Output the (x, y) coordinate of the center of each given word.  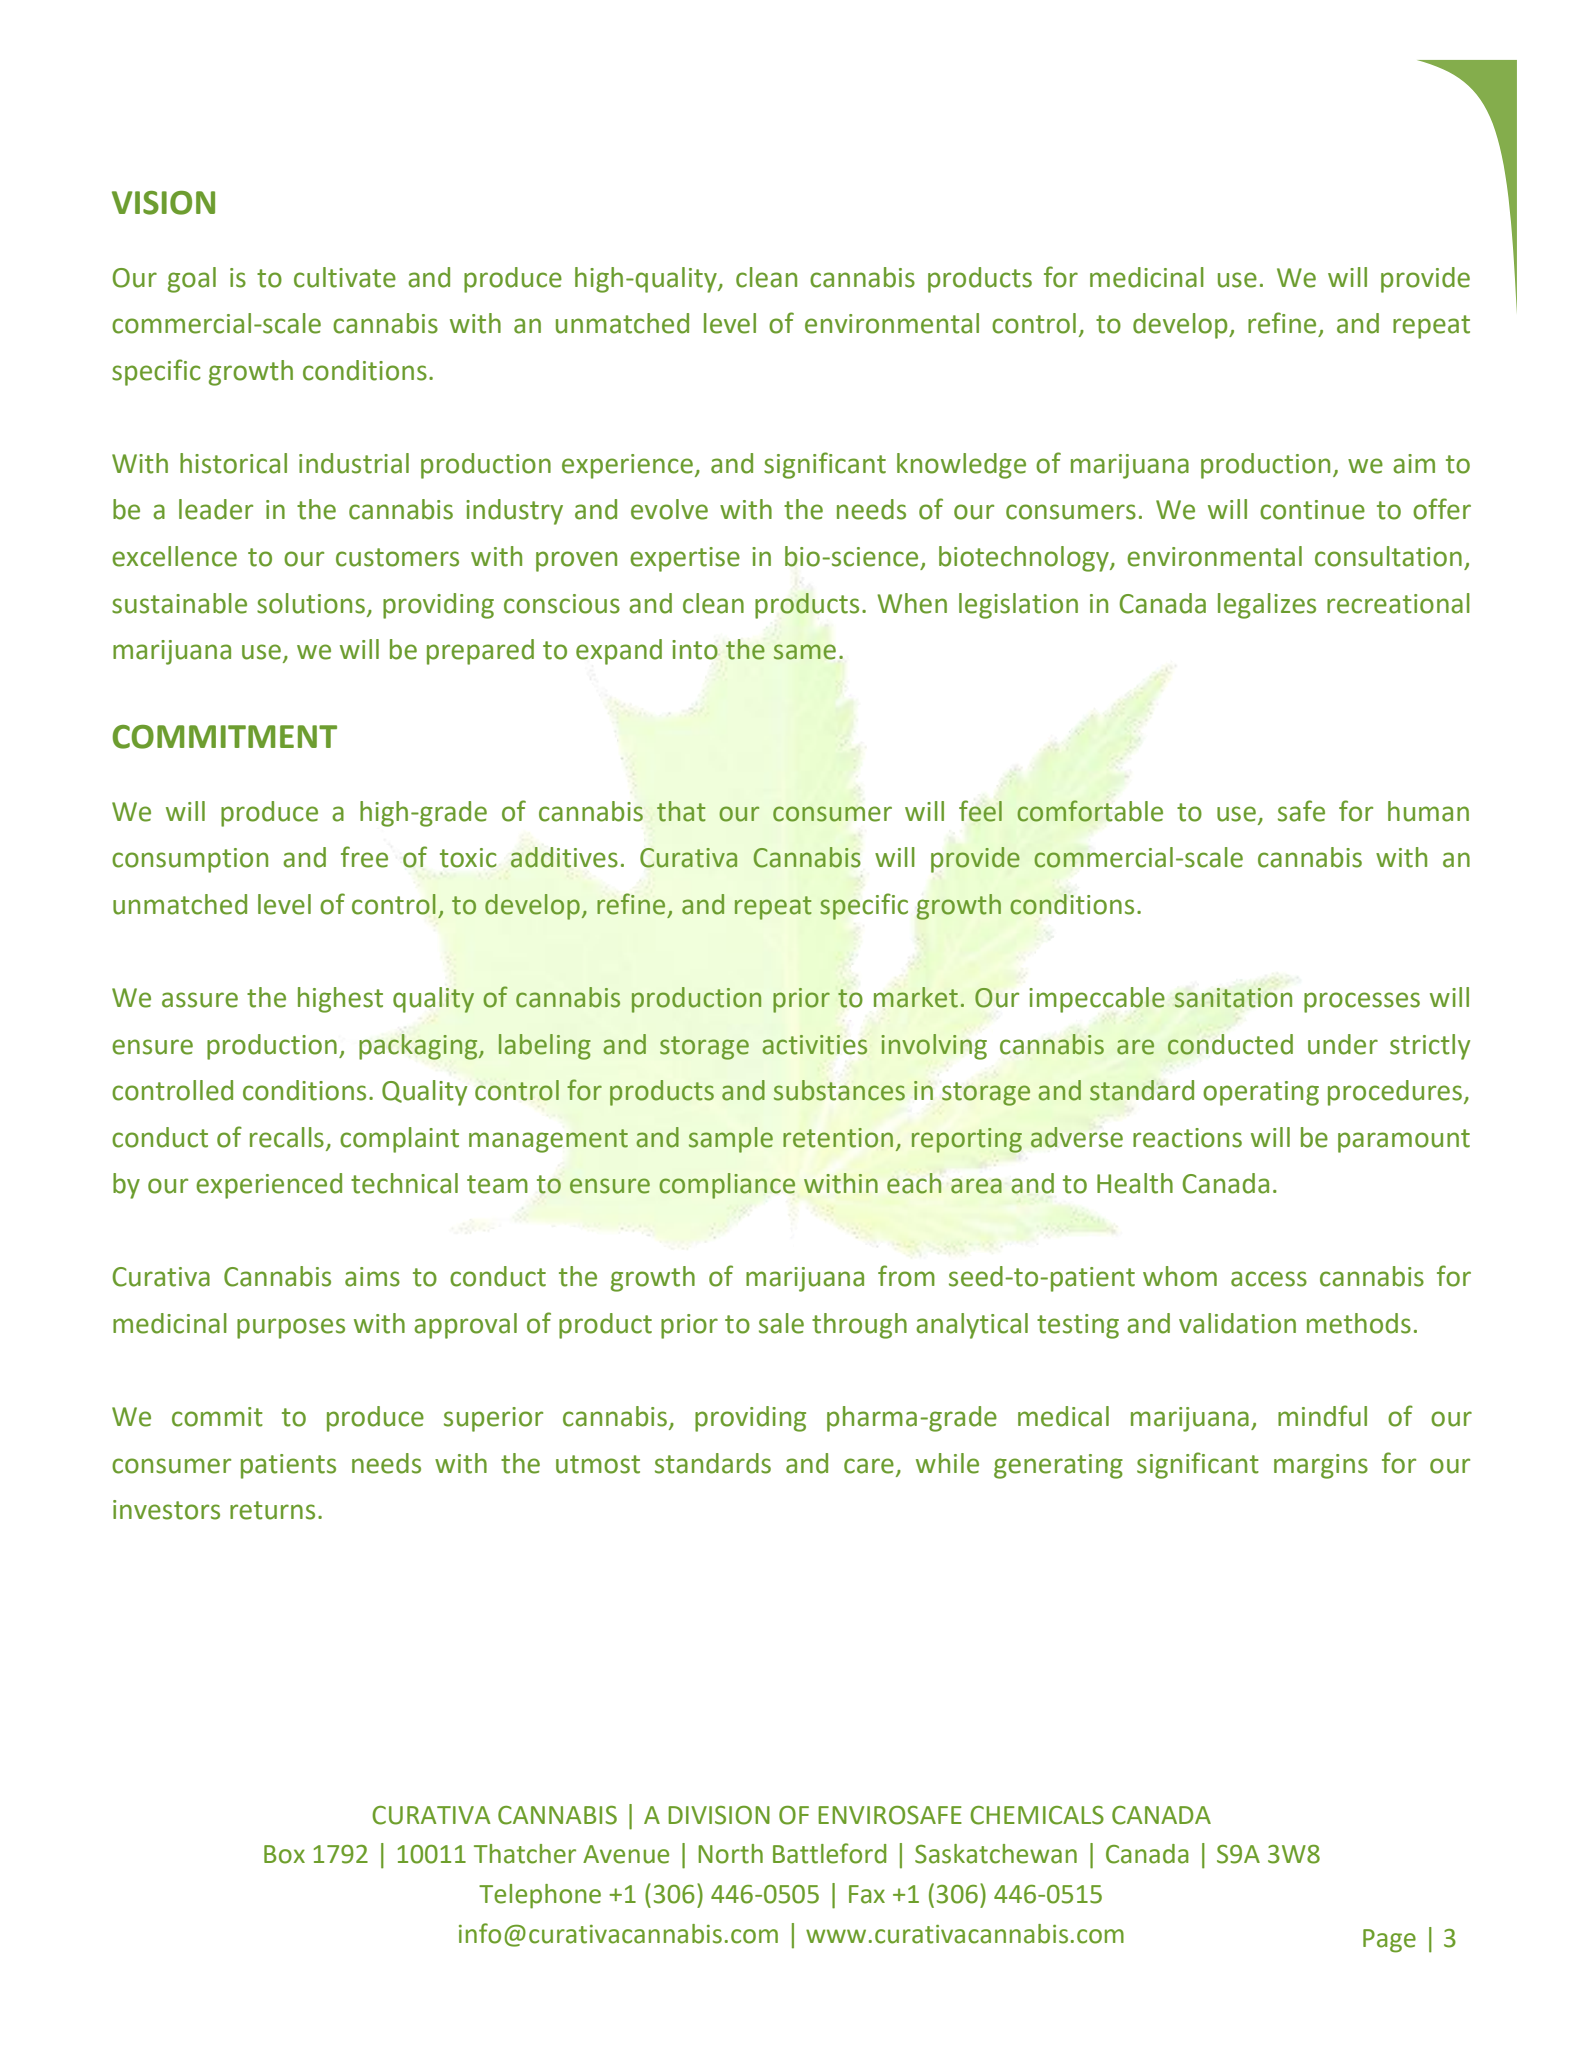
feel (980, 811)
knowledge (961, 466)
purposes (291, 1328)
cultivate (345, 277)
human (1428, 811)
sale (781, 1323)
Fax (867, 1894)
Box (284, 1854)
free (364, 857)
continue (1312, 510)
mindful (1322, 1416)
